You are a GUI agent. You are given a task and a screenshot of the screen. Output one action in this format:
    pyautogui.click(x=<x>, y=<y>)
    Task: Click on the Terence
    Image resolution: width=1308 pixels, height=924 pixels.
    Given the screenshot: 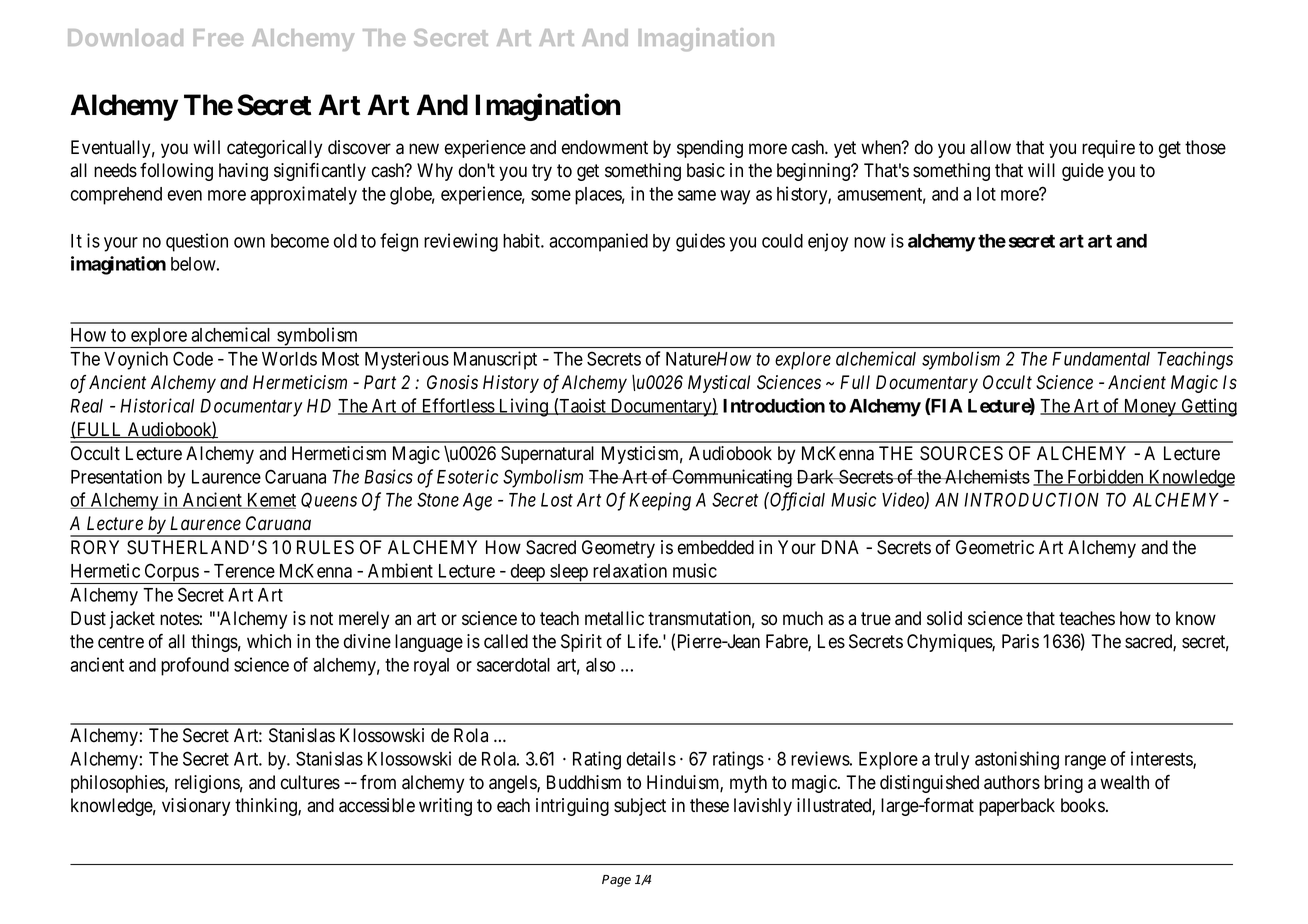 What is the action you would take?
    pyautogui.click(x=244, y=571)
